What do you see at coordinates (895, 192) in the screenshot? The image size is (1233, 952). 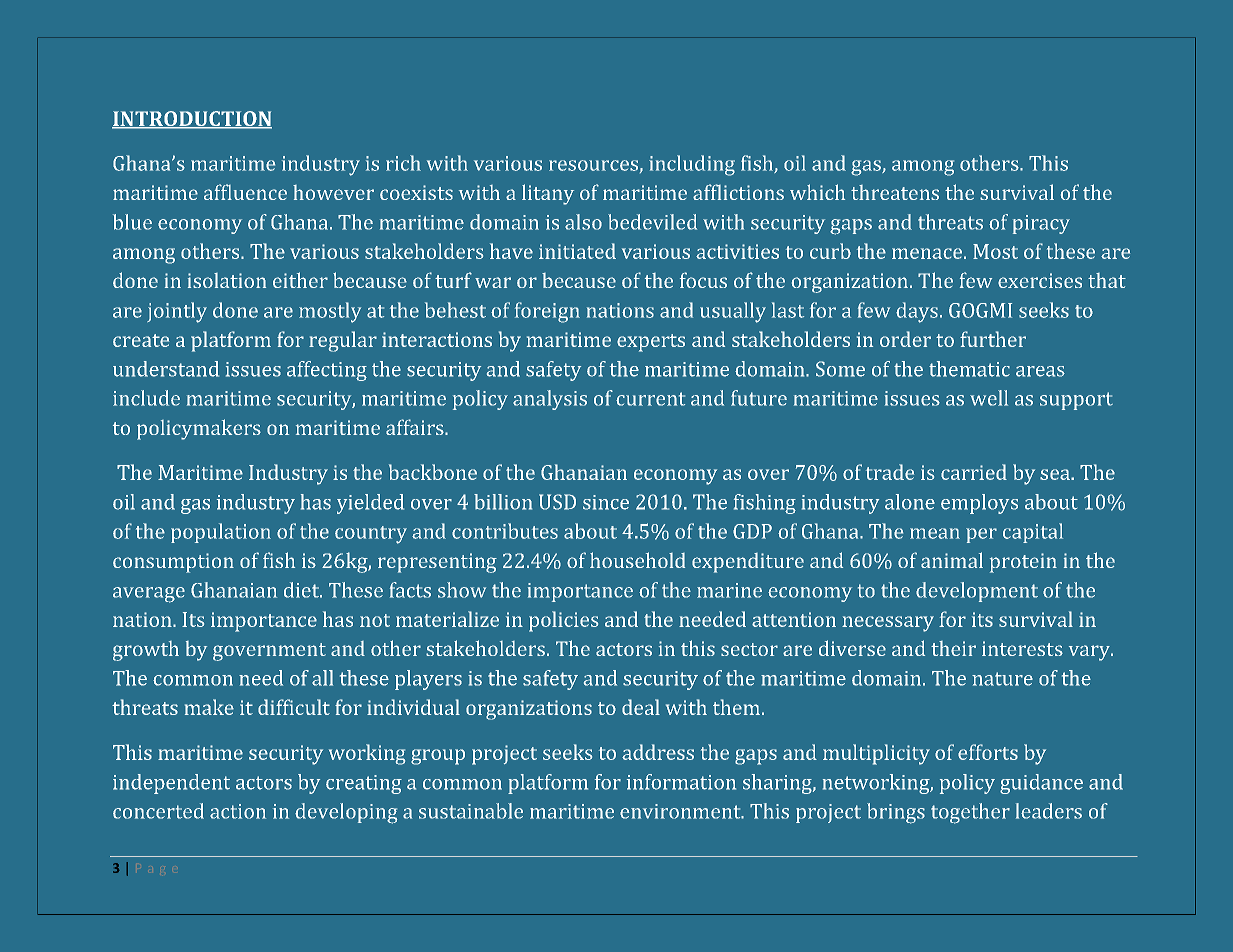 I see `threatens` at bounding box center [895, 192].
